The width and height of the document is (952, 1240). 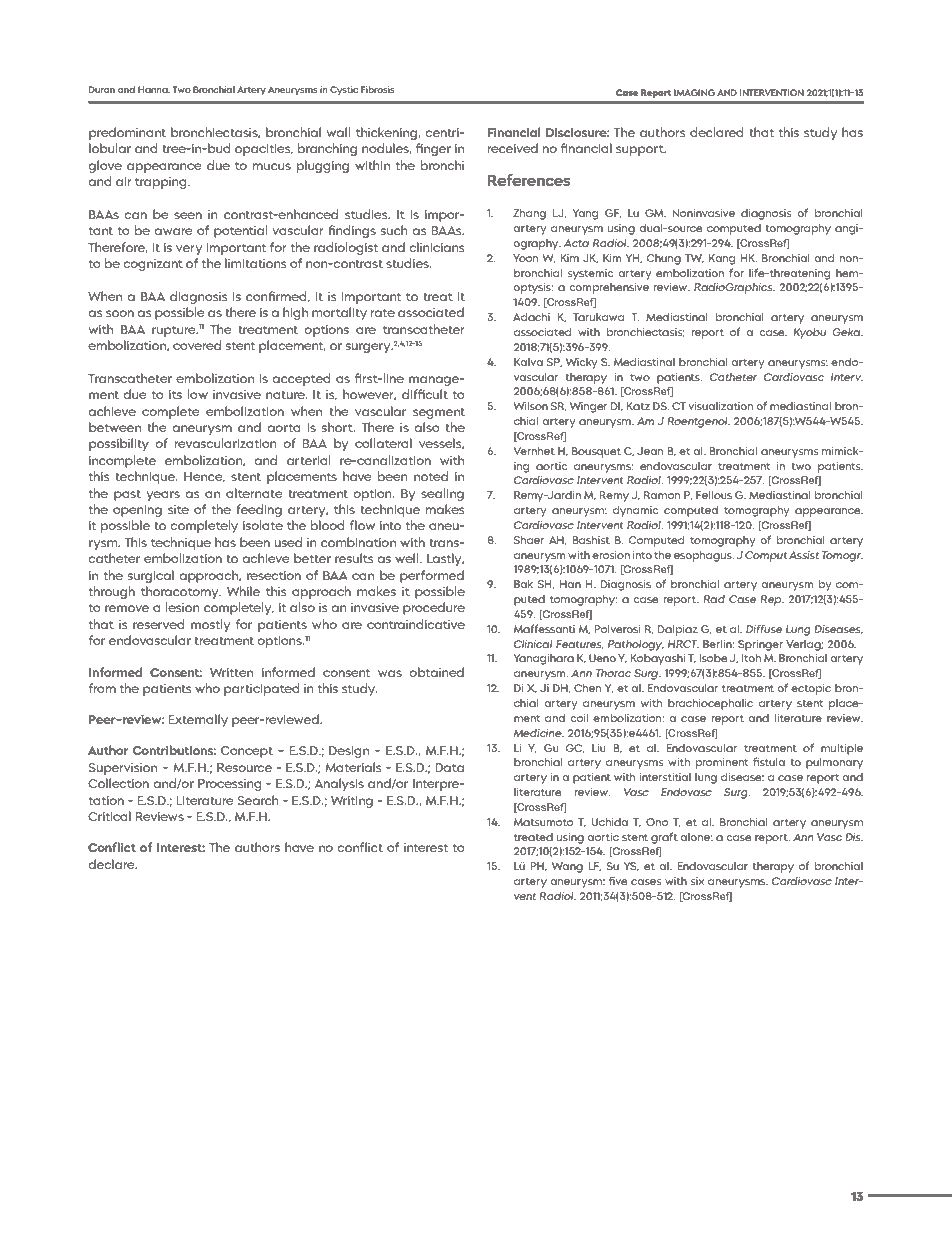 What do you see at coordinates (694, 92) in the document?
I see `IMAGING` at bounding box center [694, 92].
